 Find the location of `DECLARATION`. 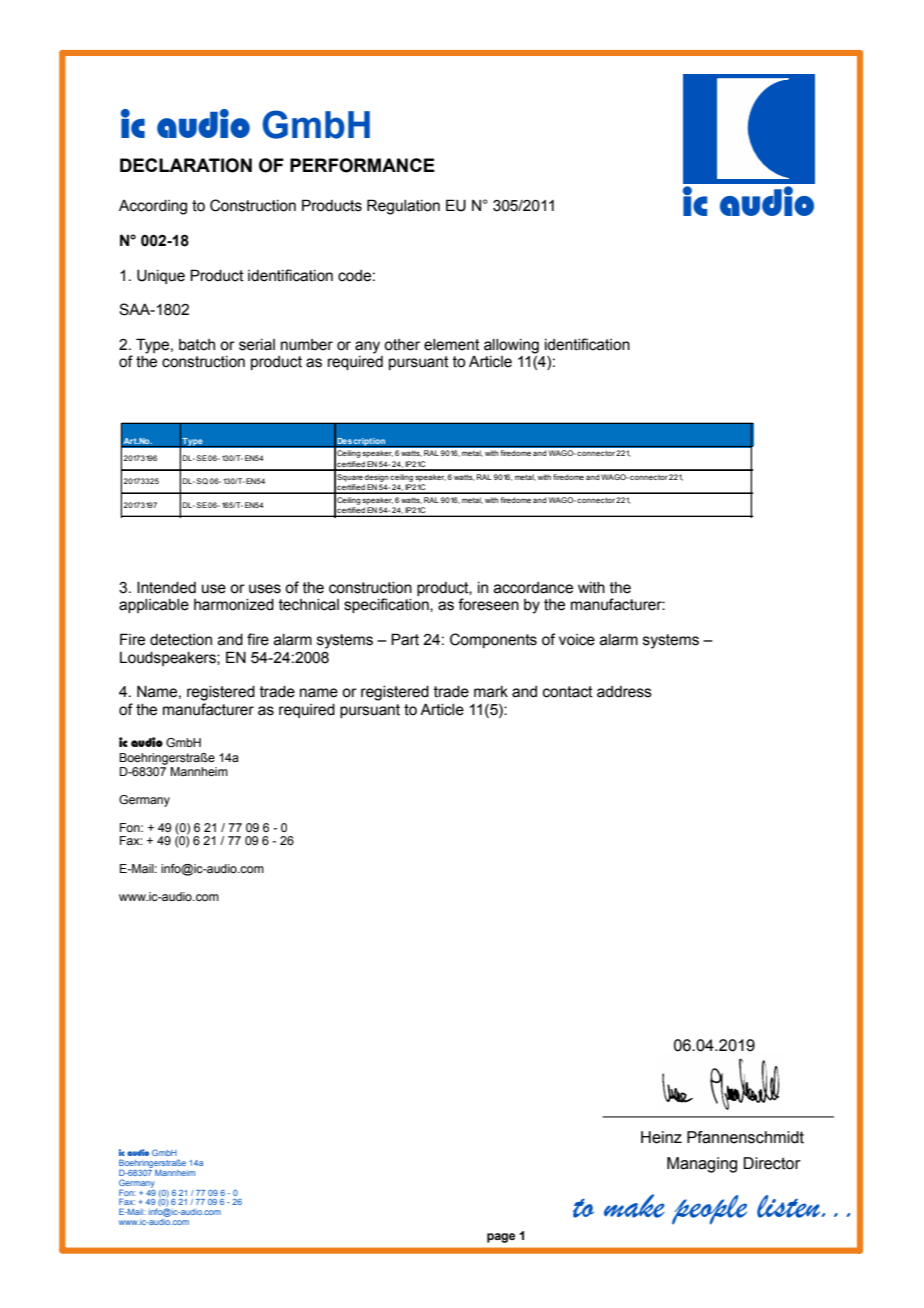

DECLARATION is located at coordinates (186, 165).
